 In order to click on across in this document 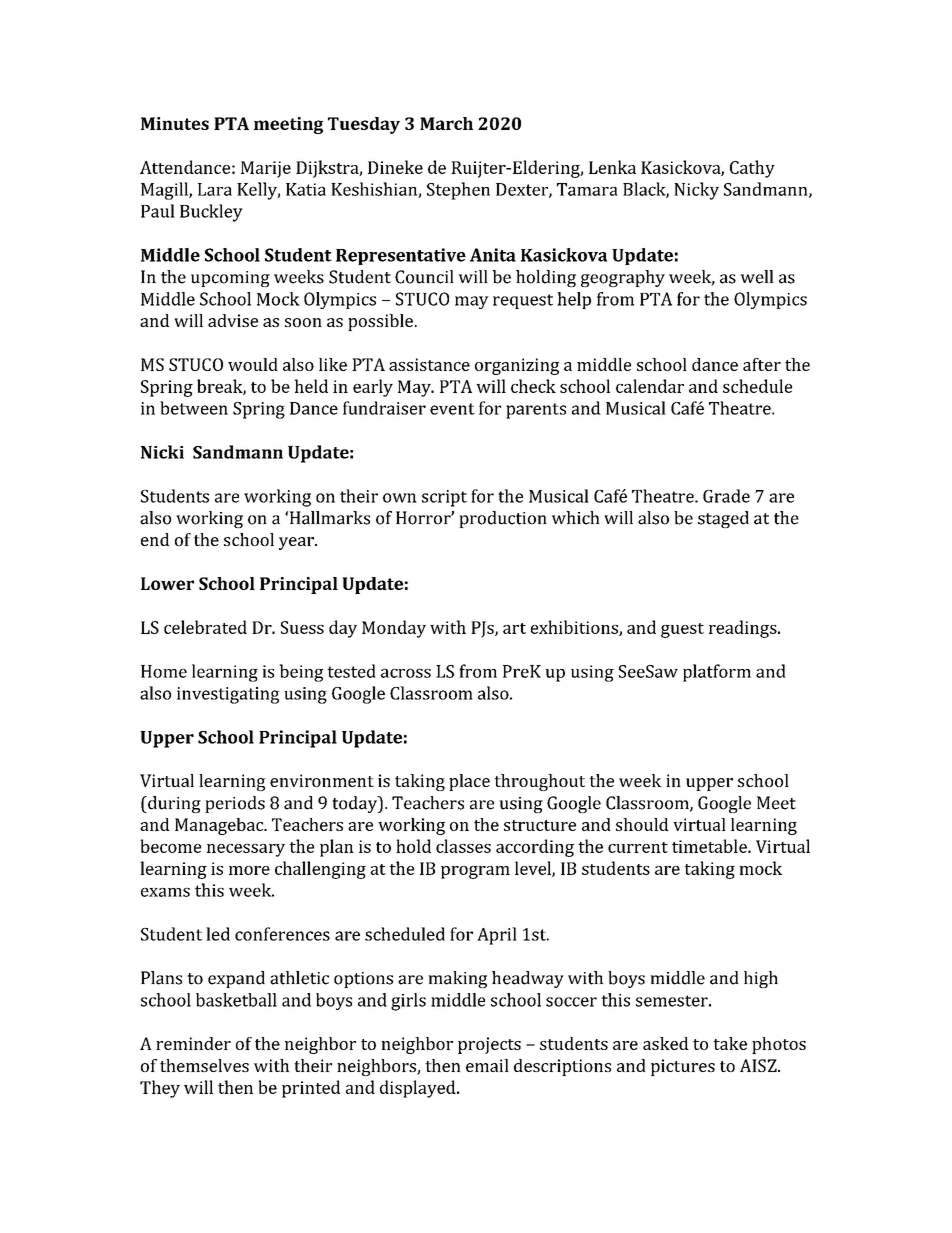, I will do `click(406, 673)`.
